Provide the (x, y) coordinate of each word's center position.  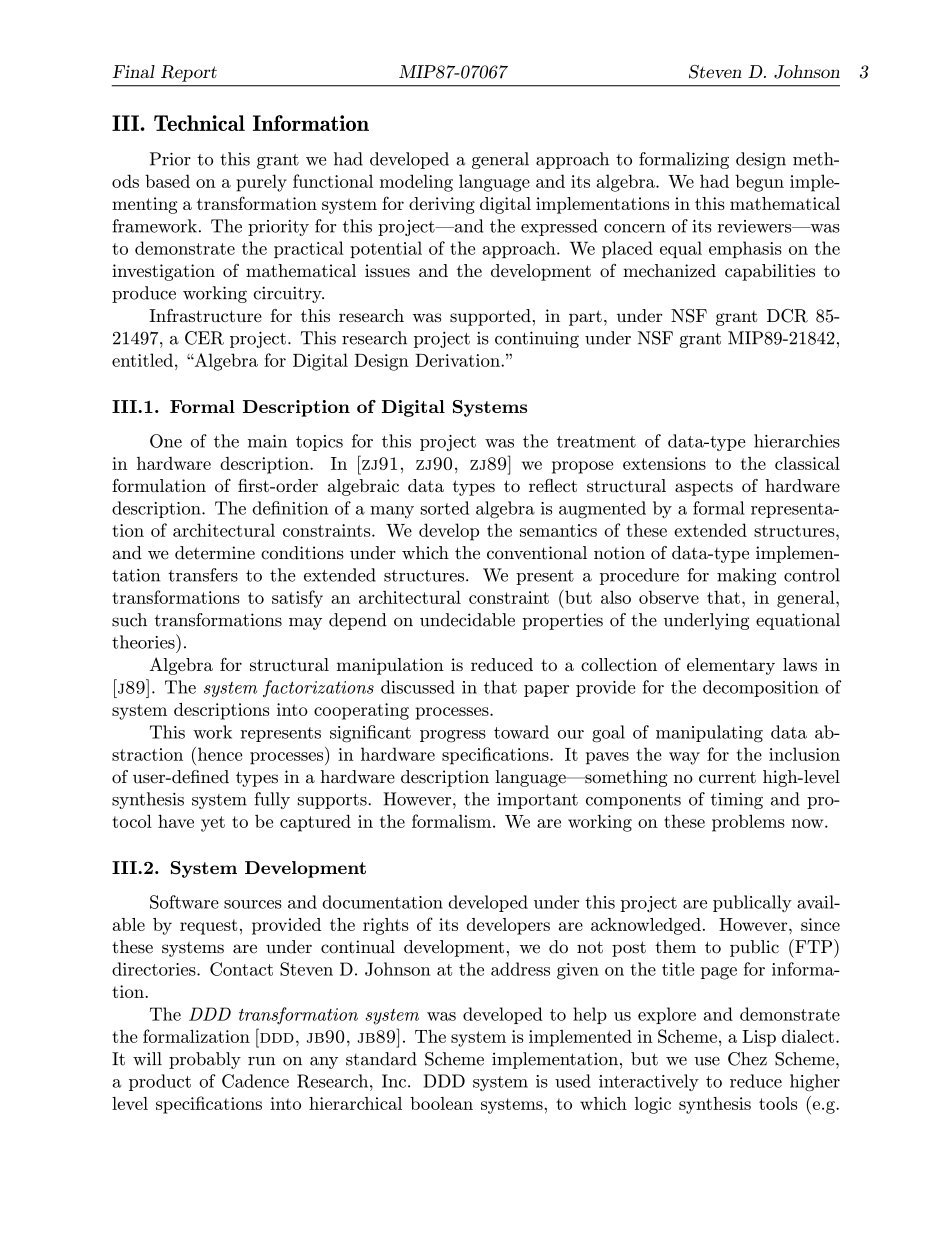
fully (272, 800)
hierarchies (797, 441)
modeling (416, 183)
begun (759, 183)
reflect (553, 485)
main (267, 441)
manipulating (709, 734)
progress (453, 736)
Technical (199, 123)
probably (205, 1060)
